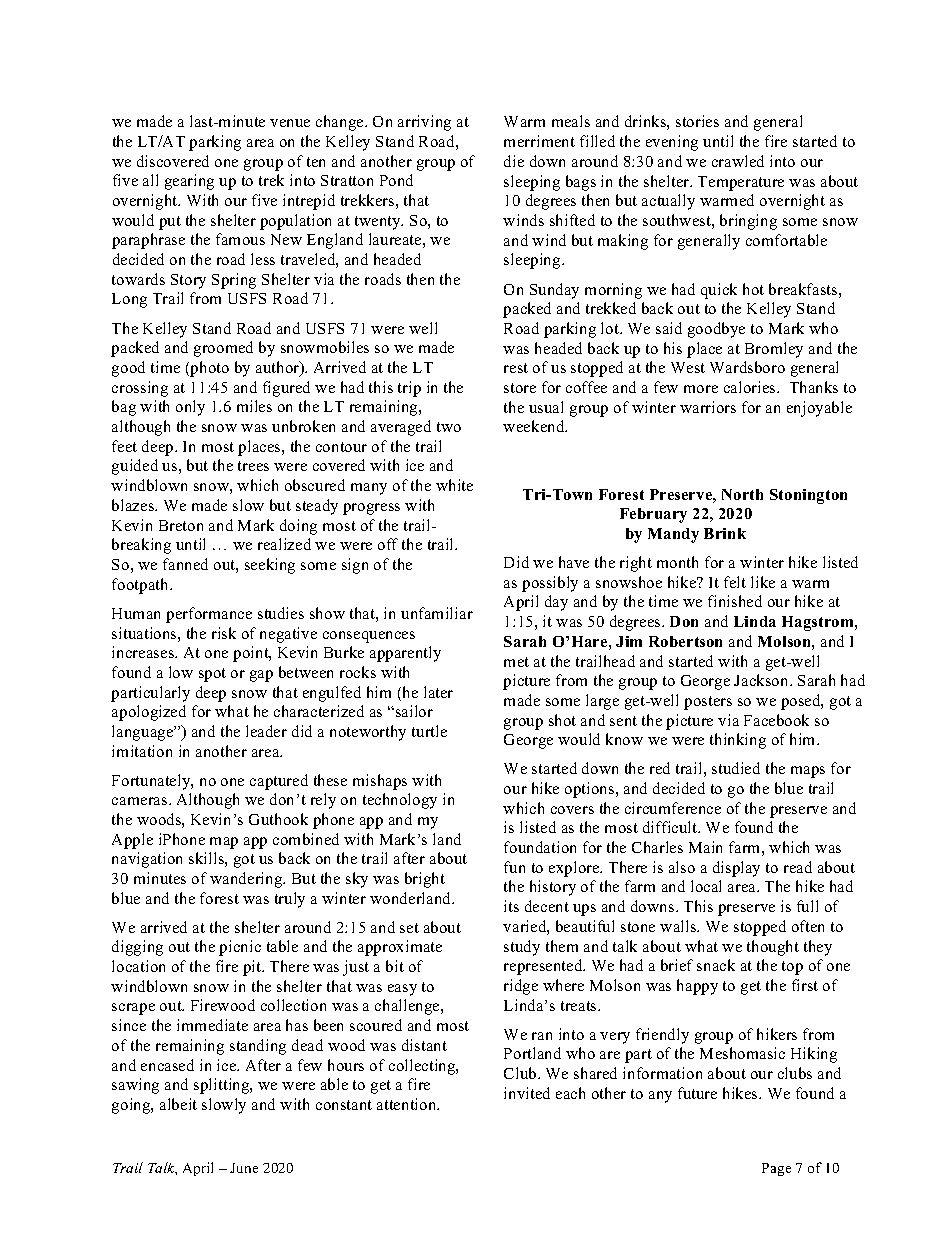 Image resolution: width=952 pixels, height=1233 pixels. What do you see at coordinates (178, 1104) in the page?
I see `albeit` at bounding box center [178, 1104].
